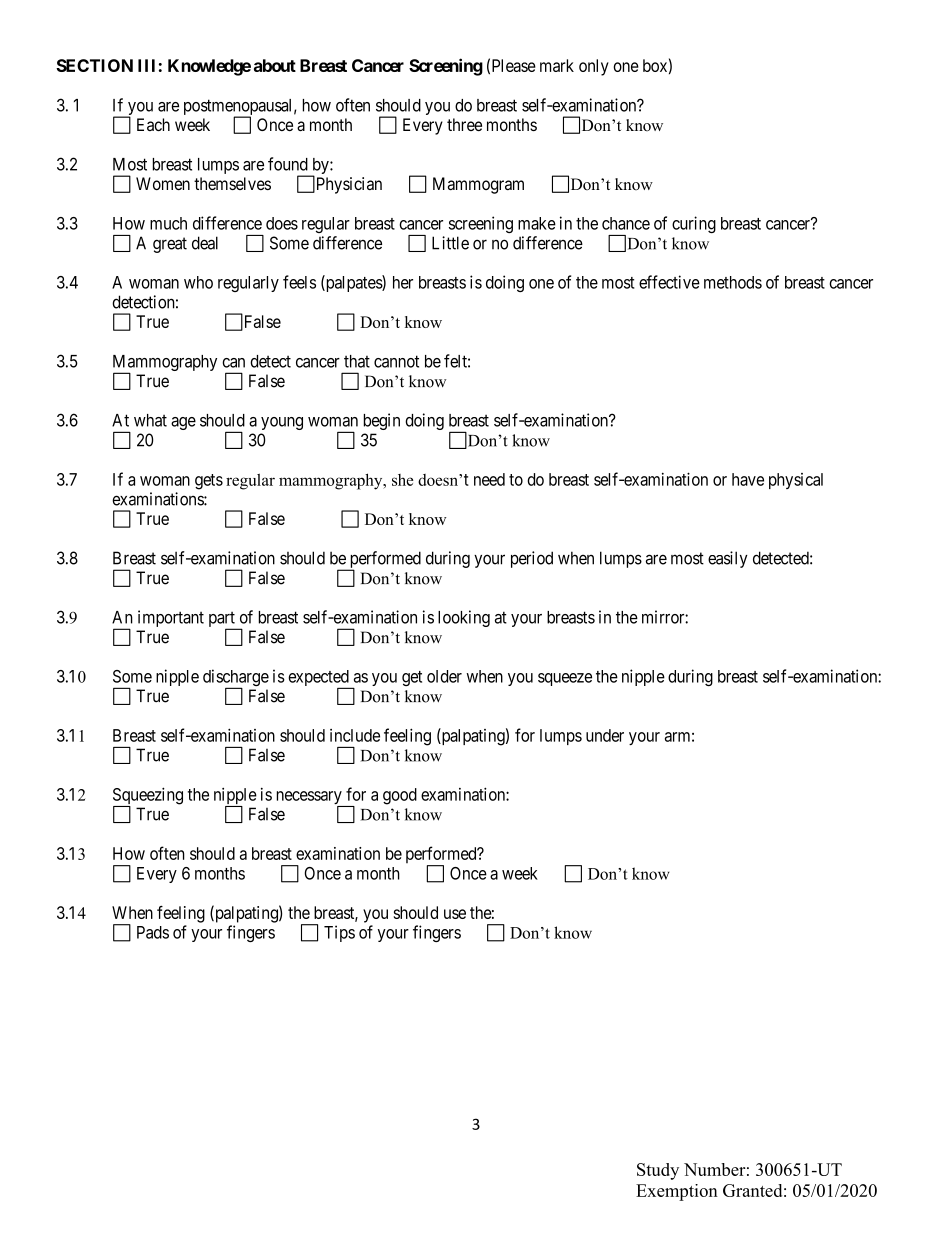  Describe the element at coordinates (148, 797) in the document. I see `Squeezing` at that location.
